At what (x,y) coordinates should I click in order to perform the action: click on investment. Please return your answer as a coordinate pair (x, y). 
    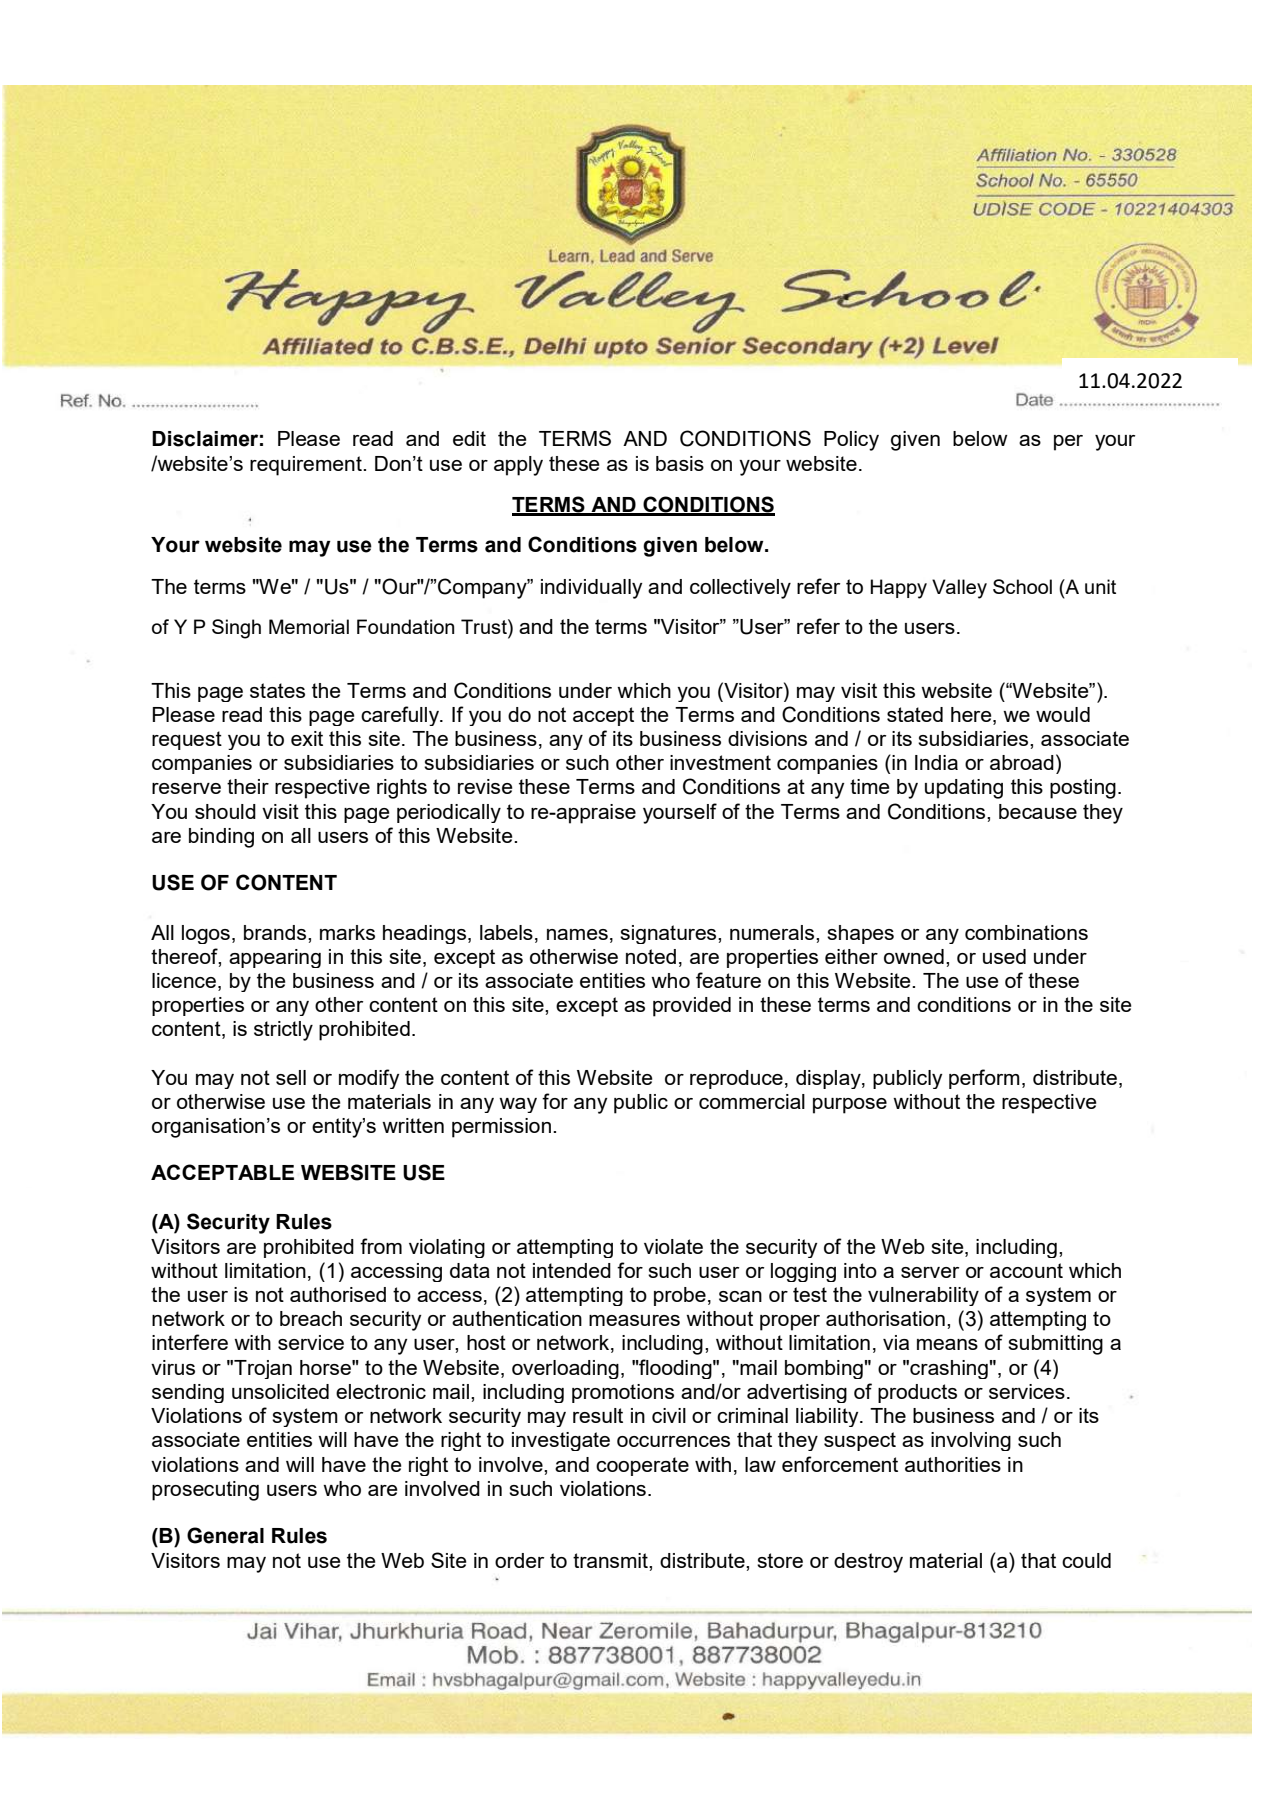
    Looking at the image, I should click on (720, 762).
